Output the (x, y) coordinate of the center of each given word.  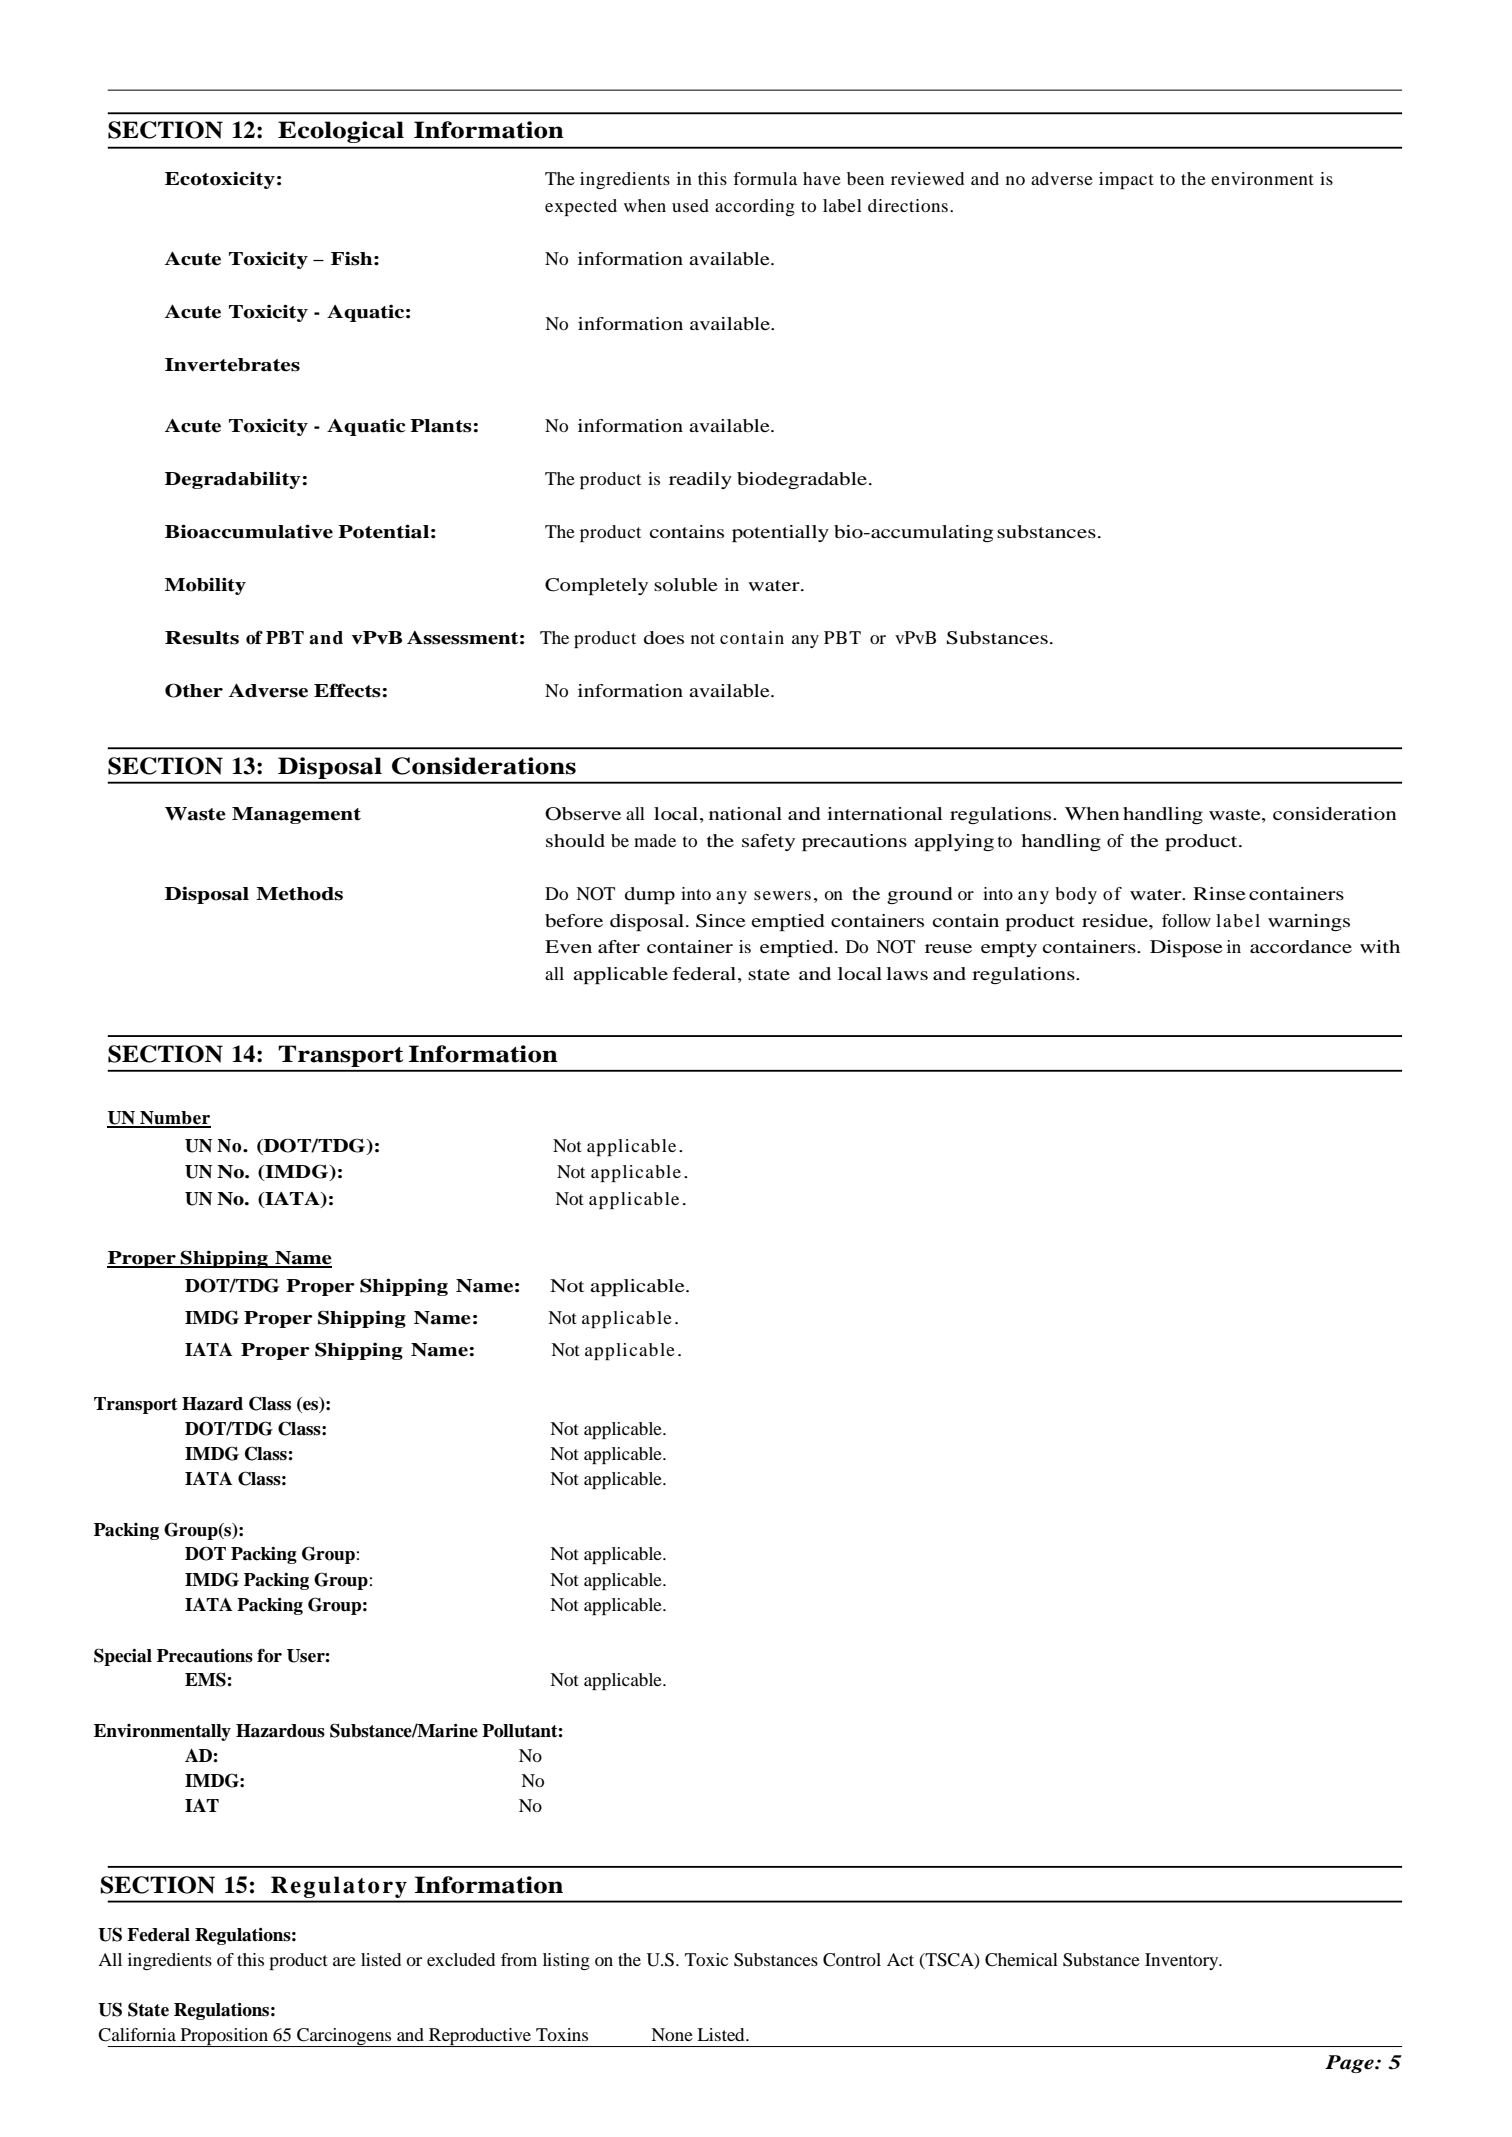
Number (174, 1119)
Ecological (341, 132)
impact (1126, 180)
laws (907, 973)
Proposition (224, 2037)
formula (765, 178)
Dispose (1186, 948)
